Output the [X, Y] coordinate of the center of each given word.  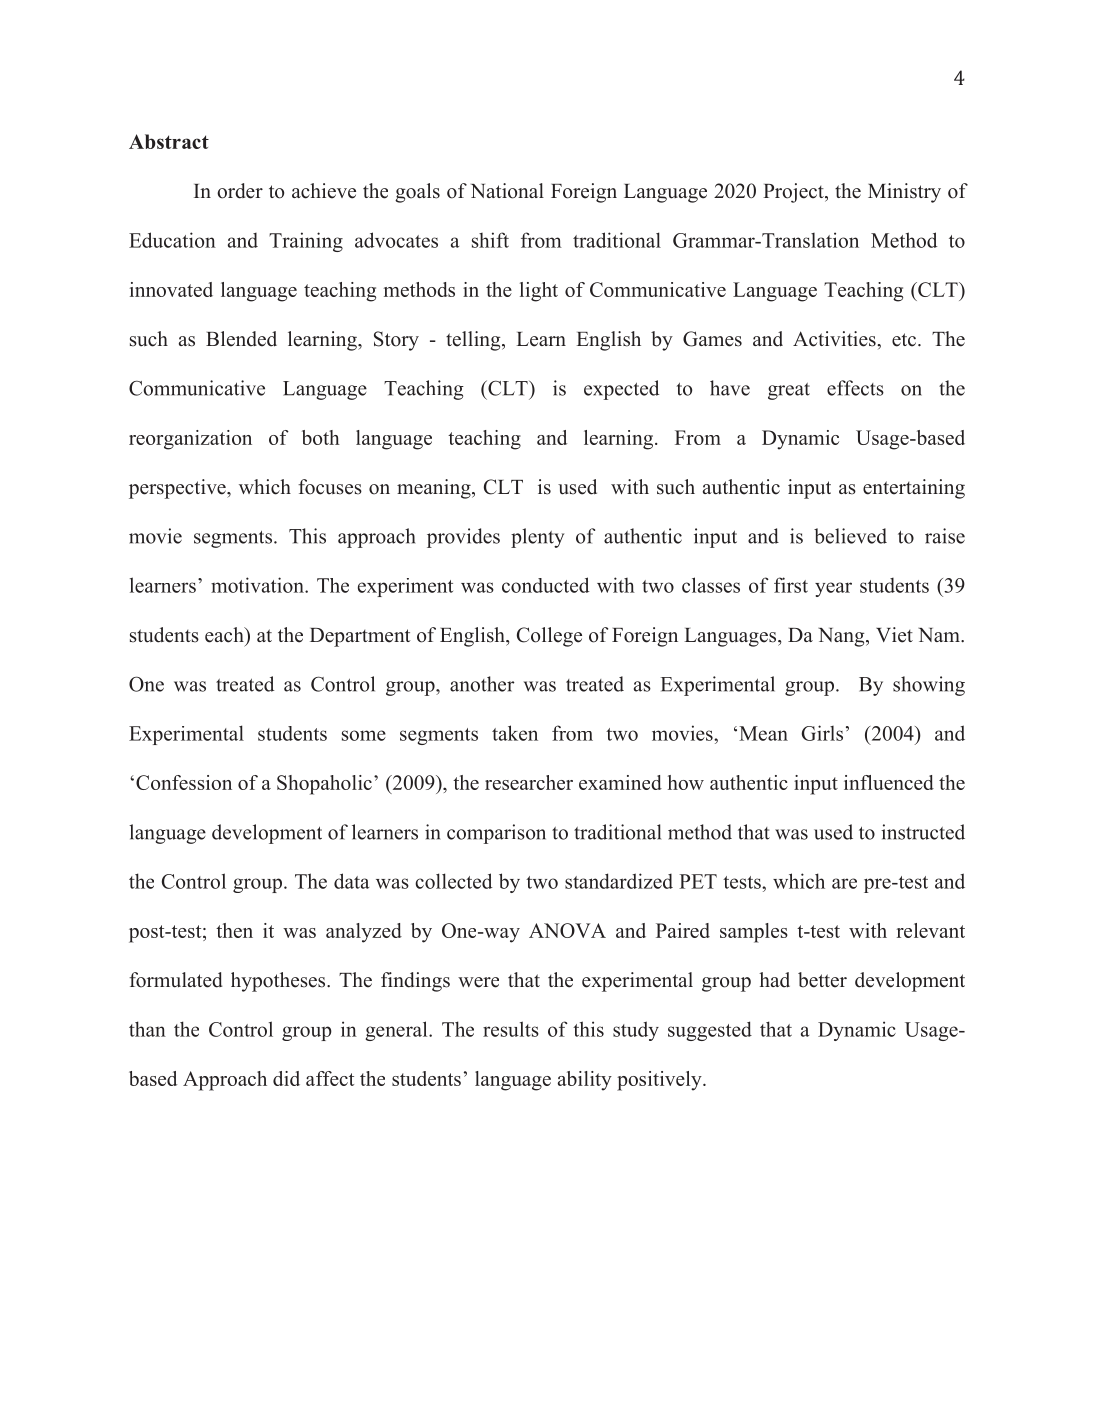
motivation [258, 585]
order [240, 191]
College [549, 637]
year [833, 589]
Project [794, 193]
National [507, 191]
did [286, 1078]
